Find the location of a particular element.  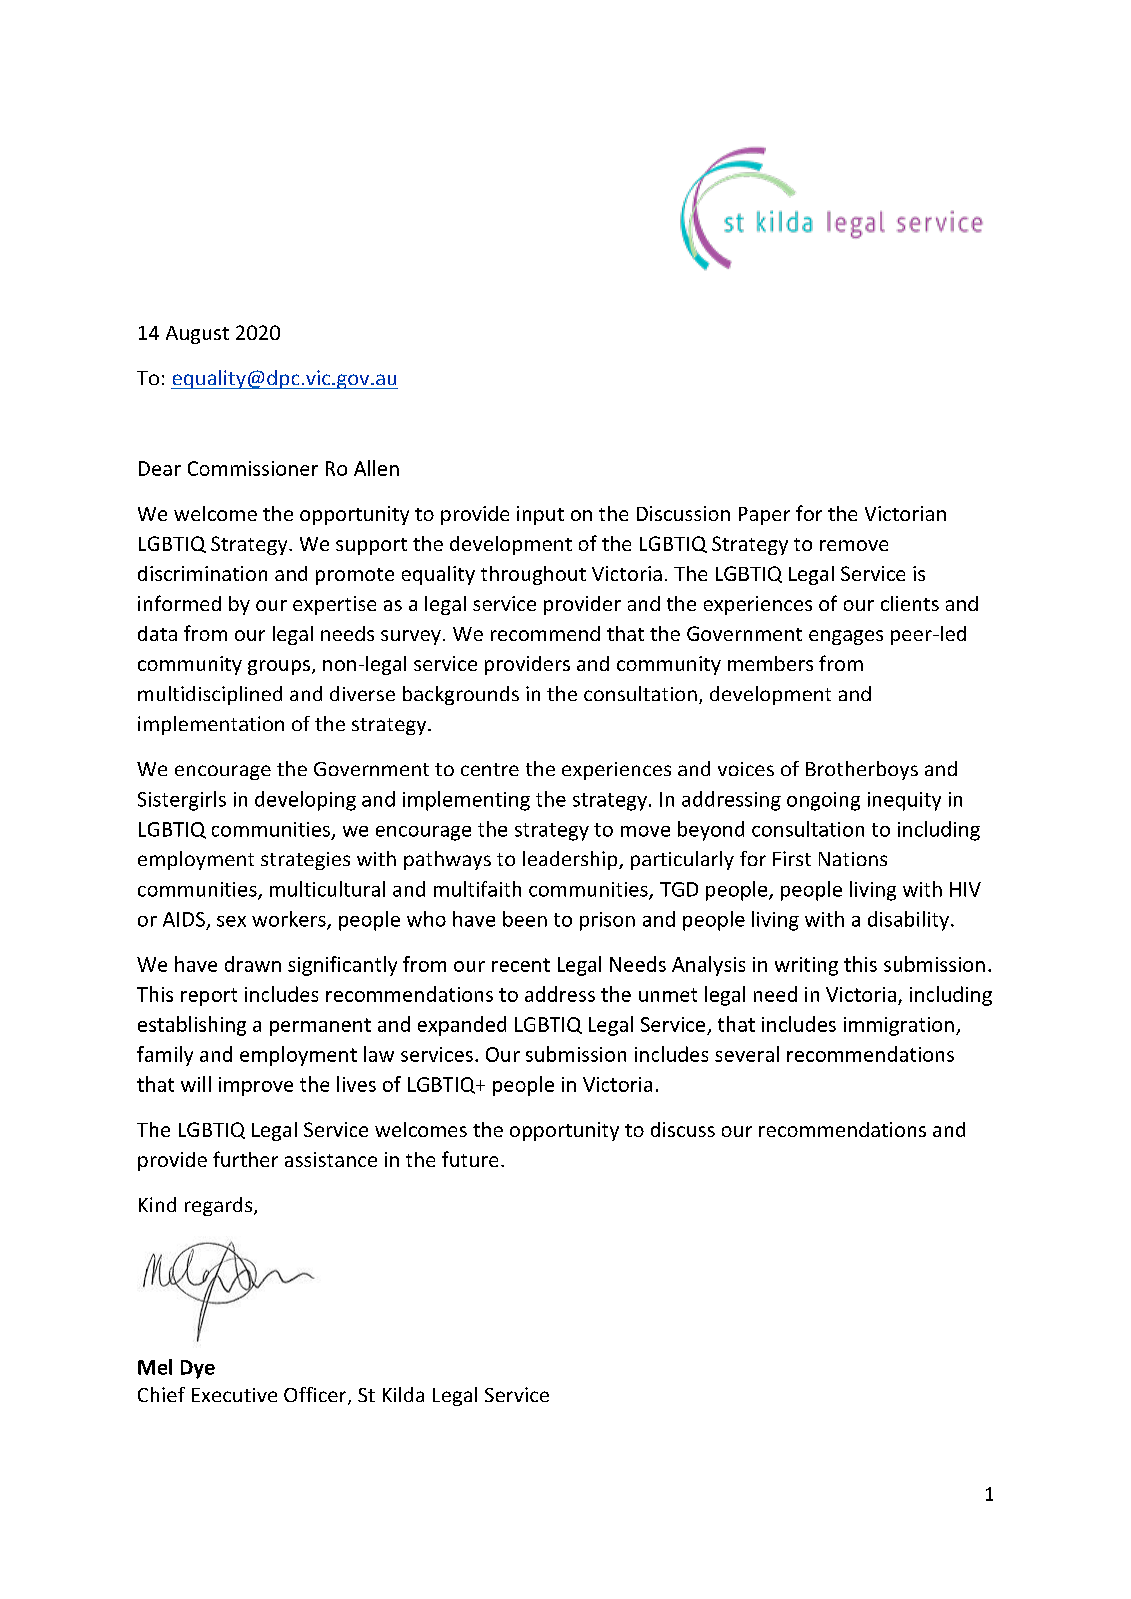

leadership is located at coordinates (571, 860).
